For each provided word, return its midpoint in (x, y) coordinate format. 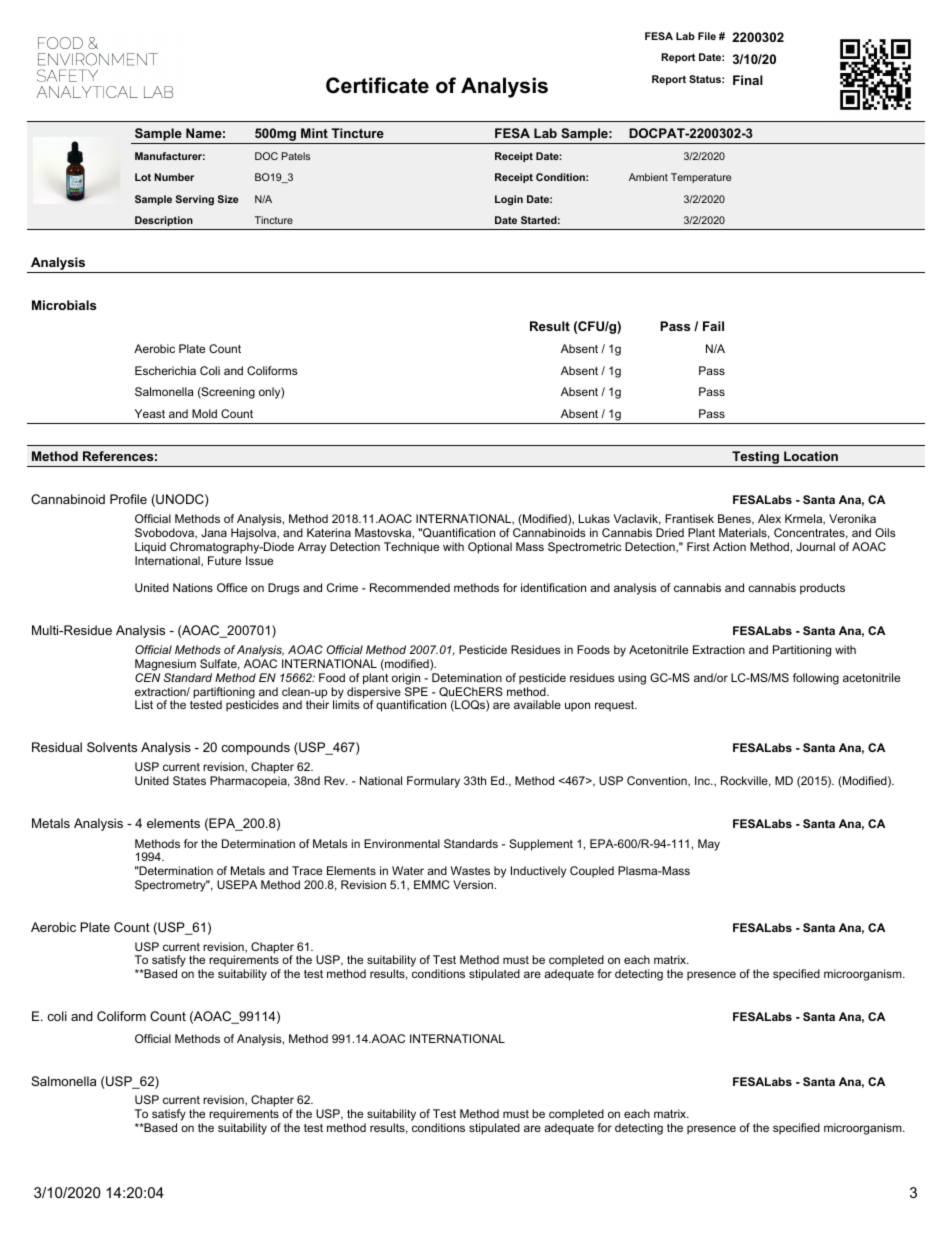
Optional (490, 548)
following (816, 679)
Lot (143, 177)
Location (811, 456)
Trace (307, 870)
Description (164, 221)
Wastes (470, 870)
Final (748, 80)
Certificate (377, 85)
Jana (214, 532)
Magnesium (165, 665)
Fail (713, 326)
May (709, 845)
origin (406, 679)
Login (509, 200)
